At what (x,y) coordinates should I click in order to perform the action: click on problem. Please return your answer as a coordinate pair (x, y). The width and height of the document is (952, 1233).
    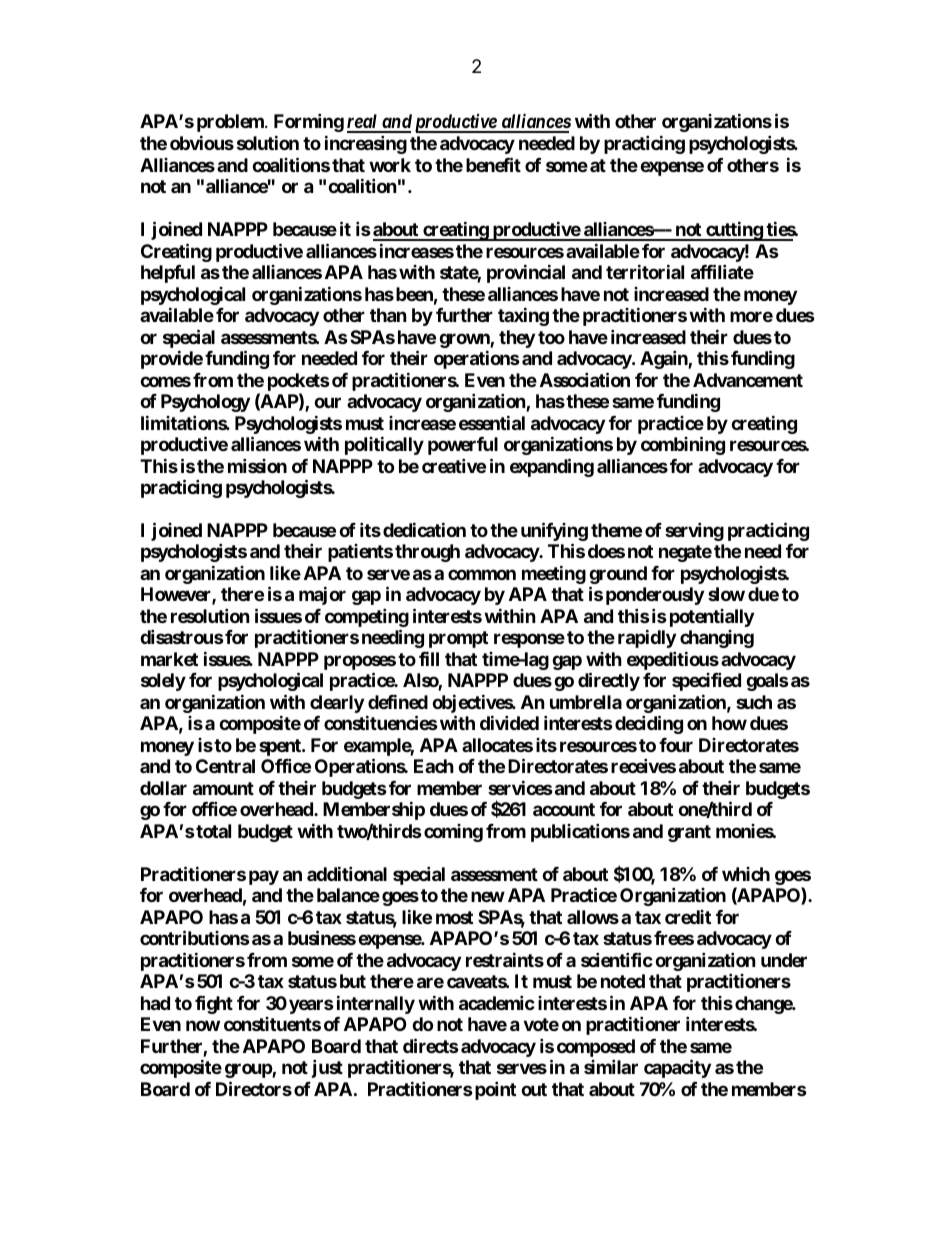
    Looking at the image, I should click on (231, 123).
